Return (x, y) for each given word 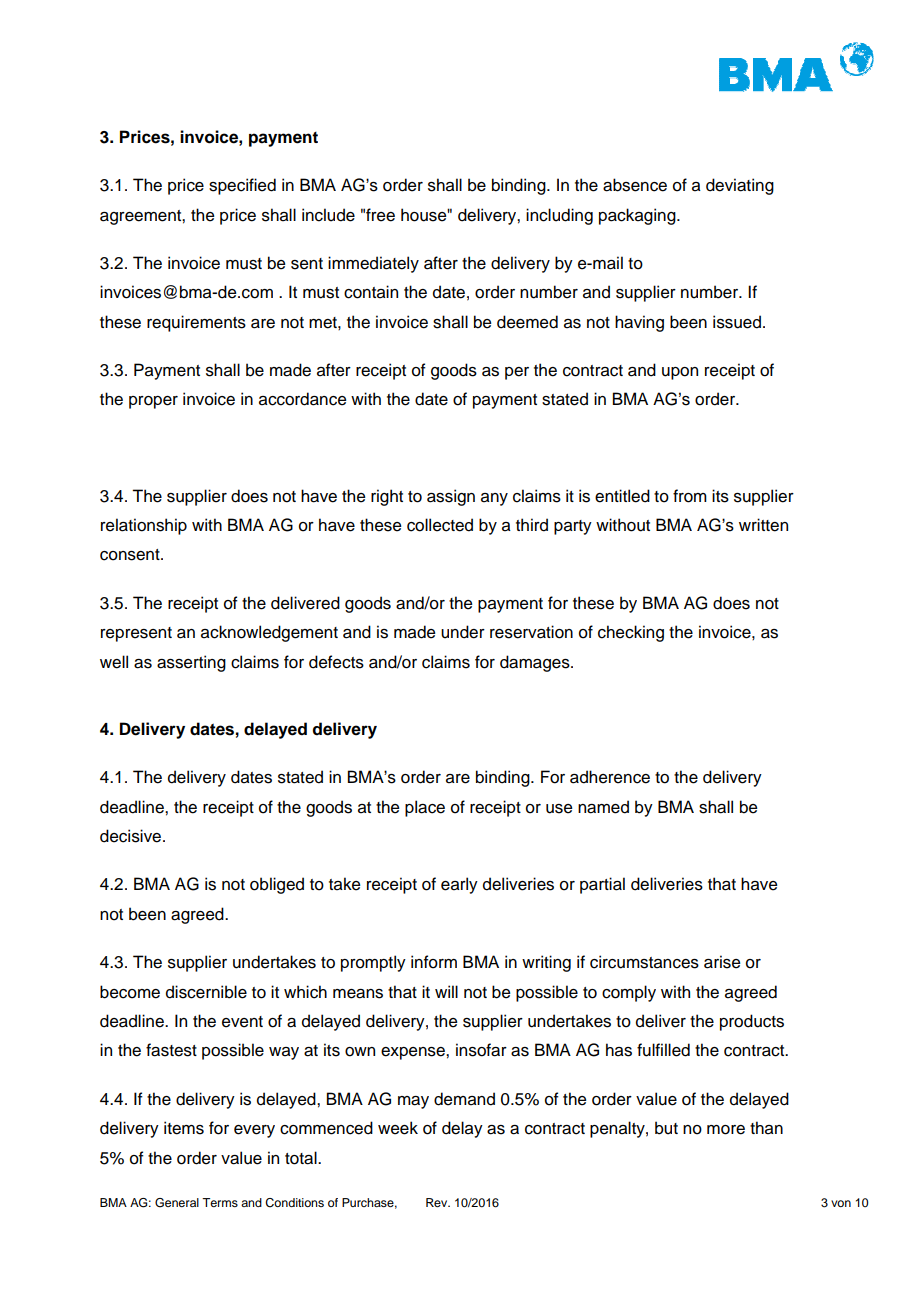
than (766, 1128)
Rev (438, 1202)
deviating (740, 186)
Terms (220, 1202)
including (559, 216)
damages (536, 663)
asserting (191, 663)
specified (242, 186)
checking (631, 633)
